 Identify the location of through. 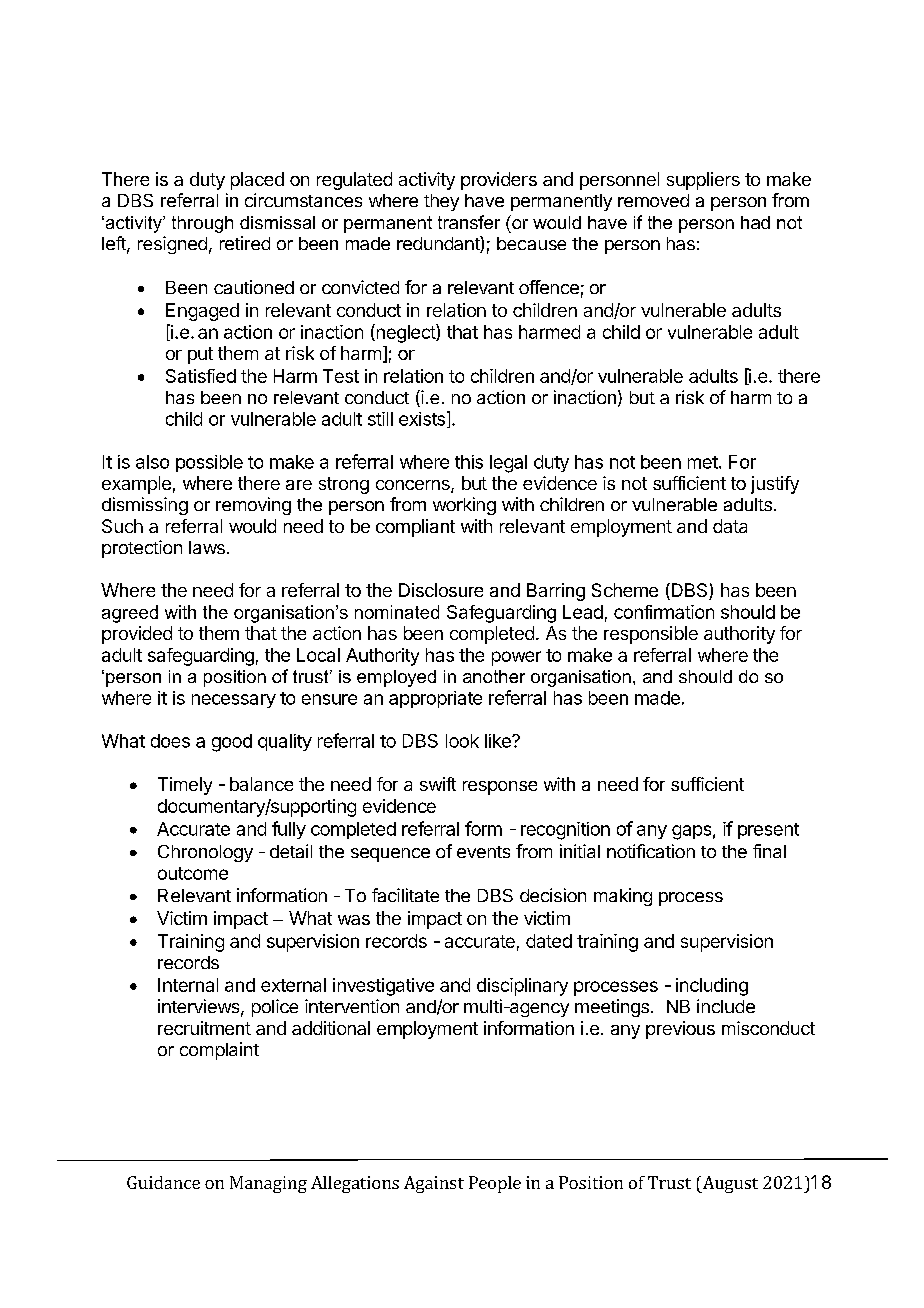
(202, 224).
